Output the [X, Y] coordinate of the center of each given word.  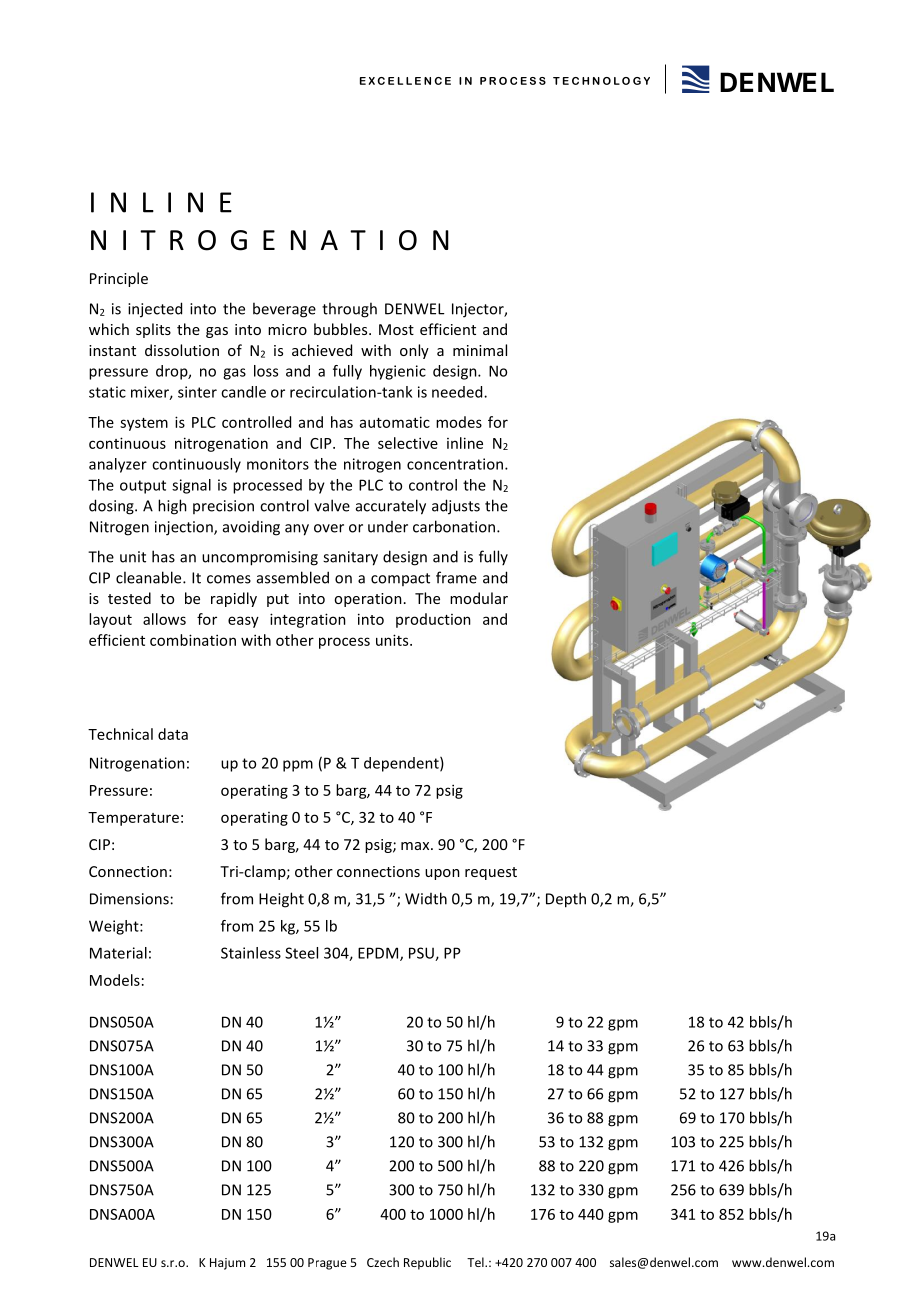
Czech [383, 1262]
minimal [480, 350]
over [329, 528]
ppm [298, 766]
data [173, 734]
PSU [422, 954]
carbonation [455, 526]
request [491, 873]
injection [185, 528]
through [349, 310]
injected [155, 310]
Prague [327, 1264]
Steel [301, 953]
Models [115, 980]
